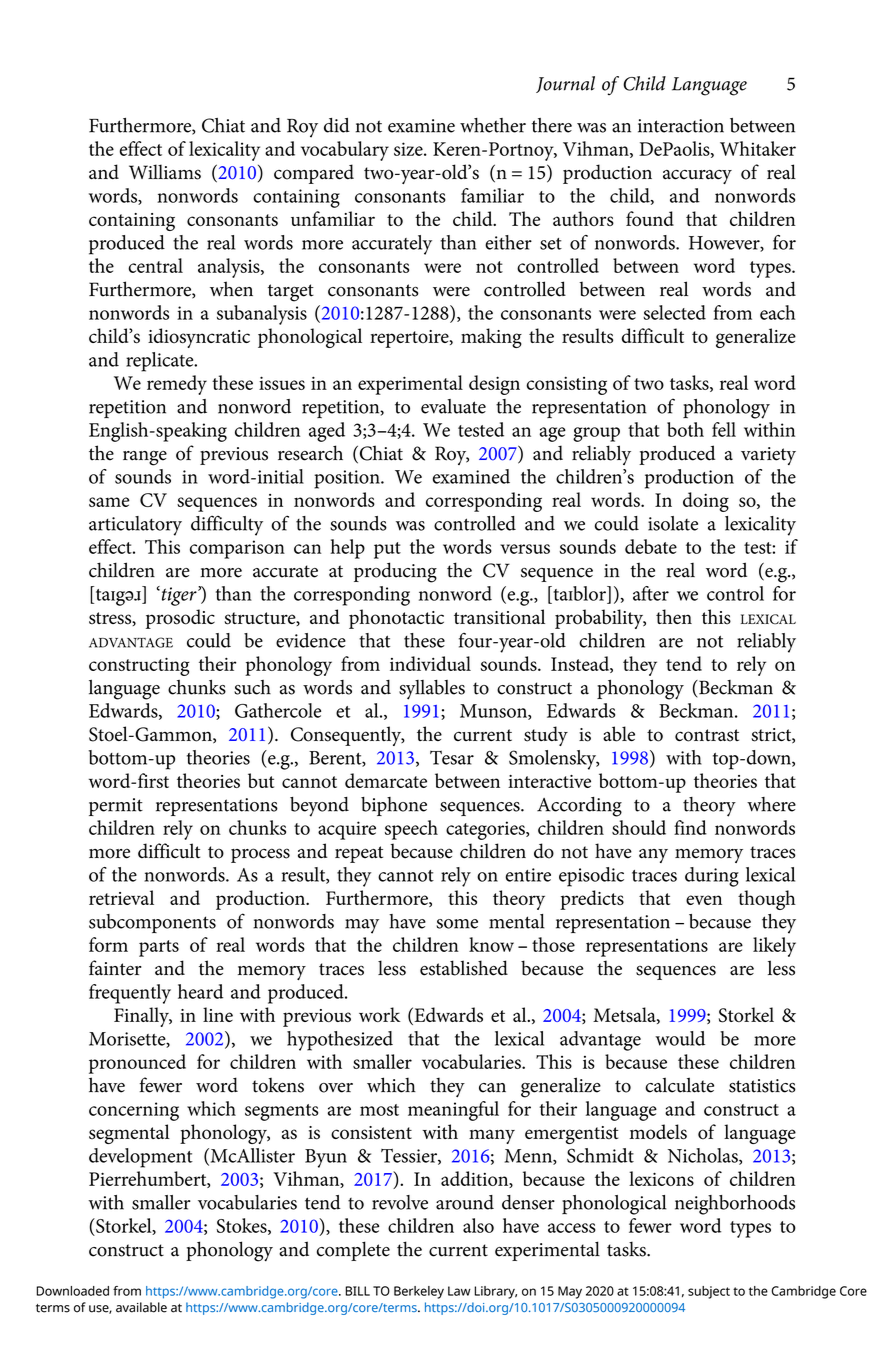  I want to click on development, so click(141, 1158).
